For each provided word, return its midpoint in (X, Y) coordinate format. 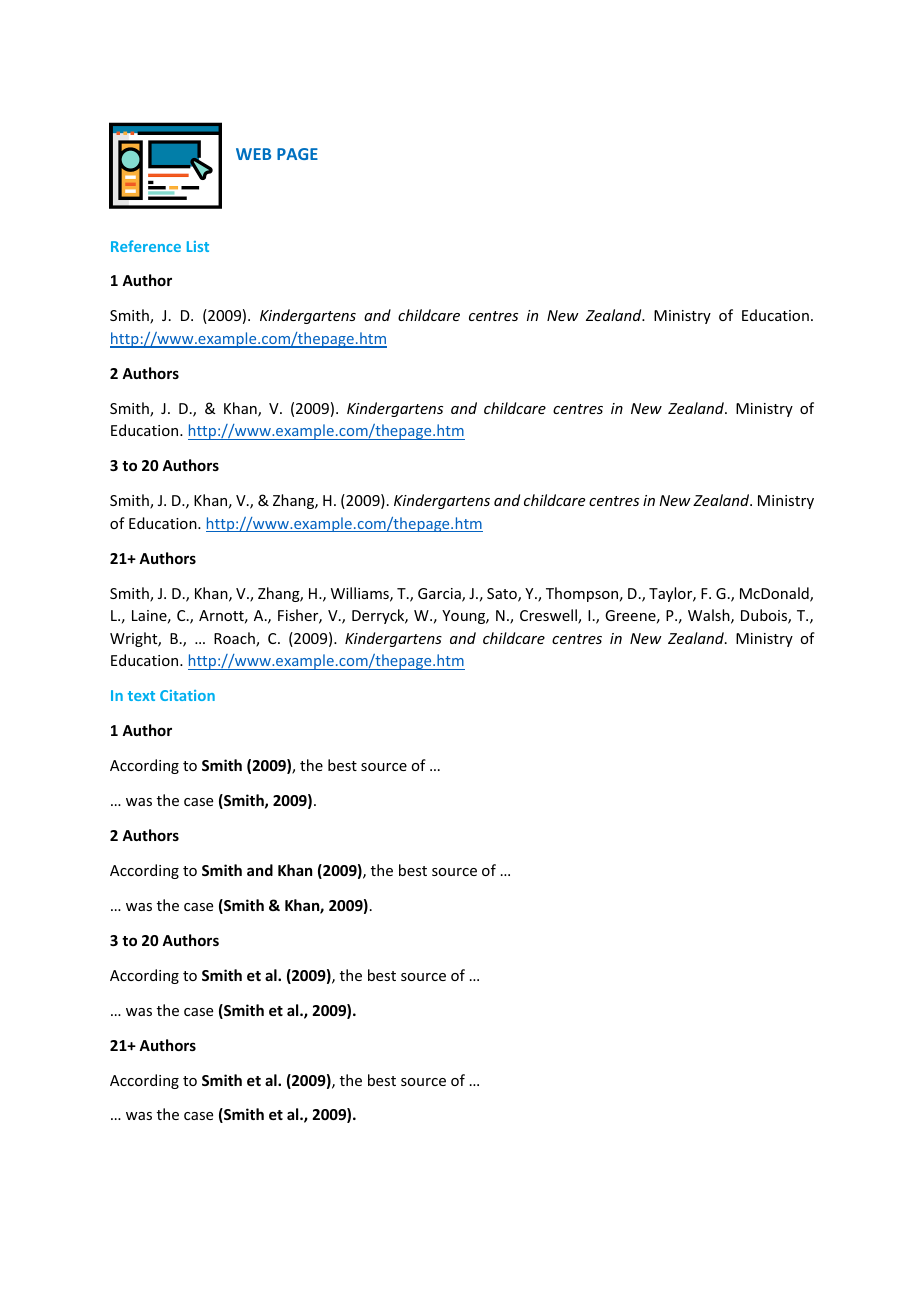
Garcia (440, 595)
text (141, 696)
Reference (146, 246)
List (198, 246)
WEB (253, 154)
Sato (503, 595)
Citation (187, 695)
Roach (235, 639)
